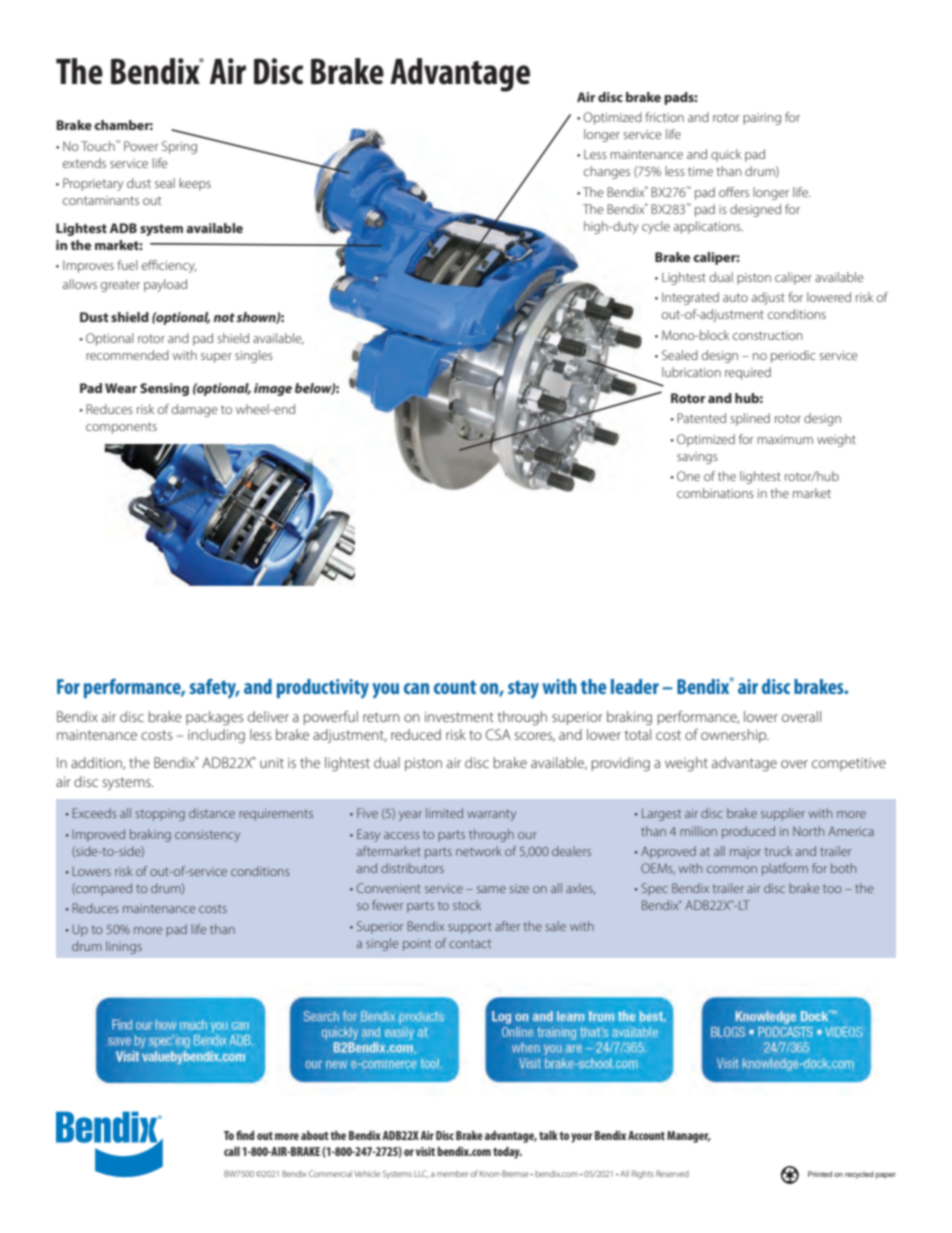 The height and width of the screenshot is (1233, 952). Describe the element at coordinates (179, 147) in the screenshot. I see `Spring` at that location.
